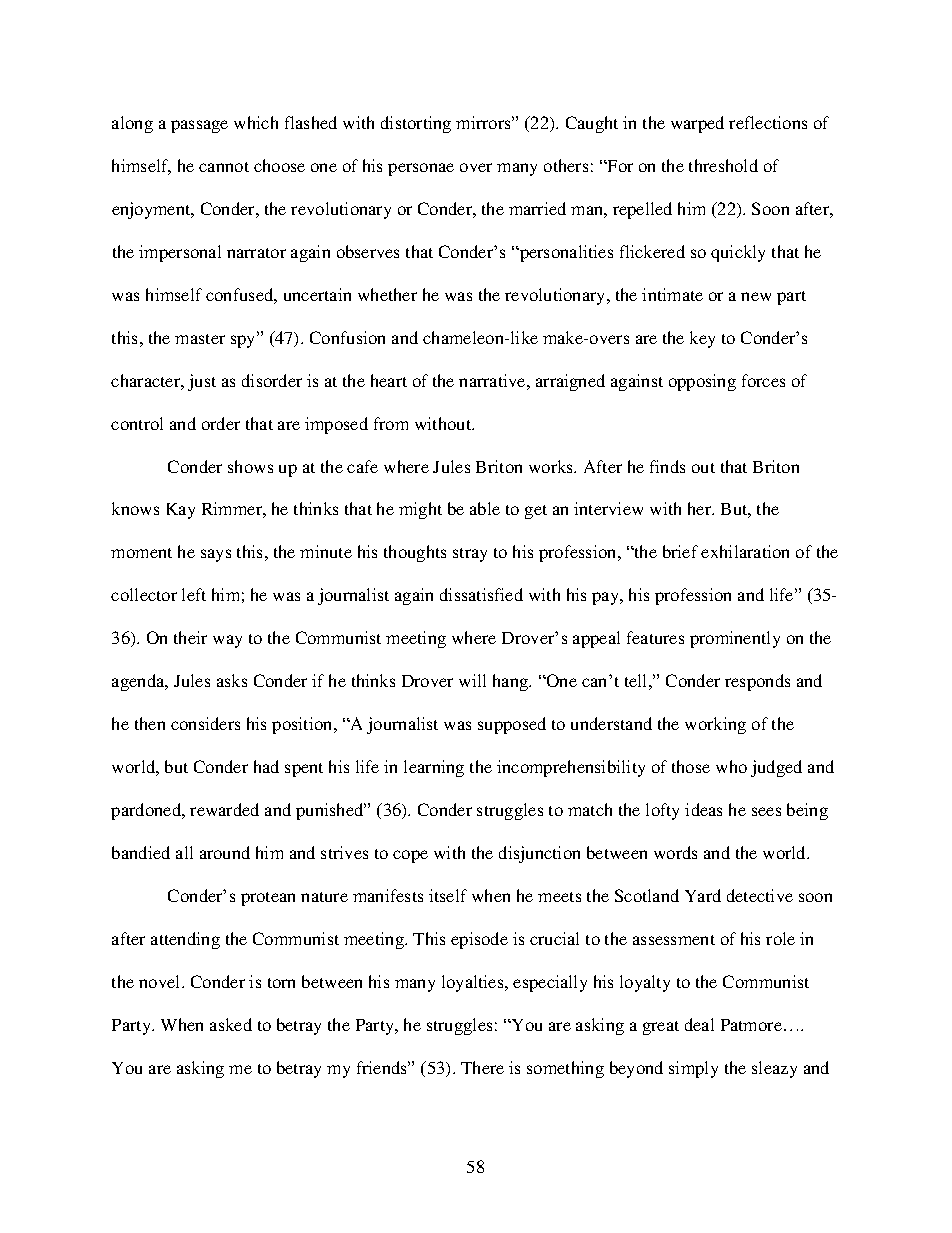 This screenshot has height=1233, width=952. Describe the element at coordinates (421, 169) in the screenshot. I see `personae` at that location.
